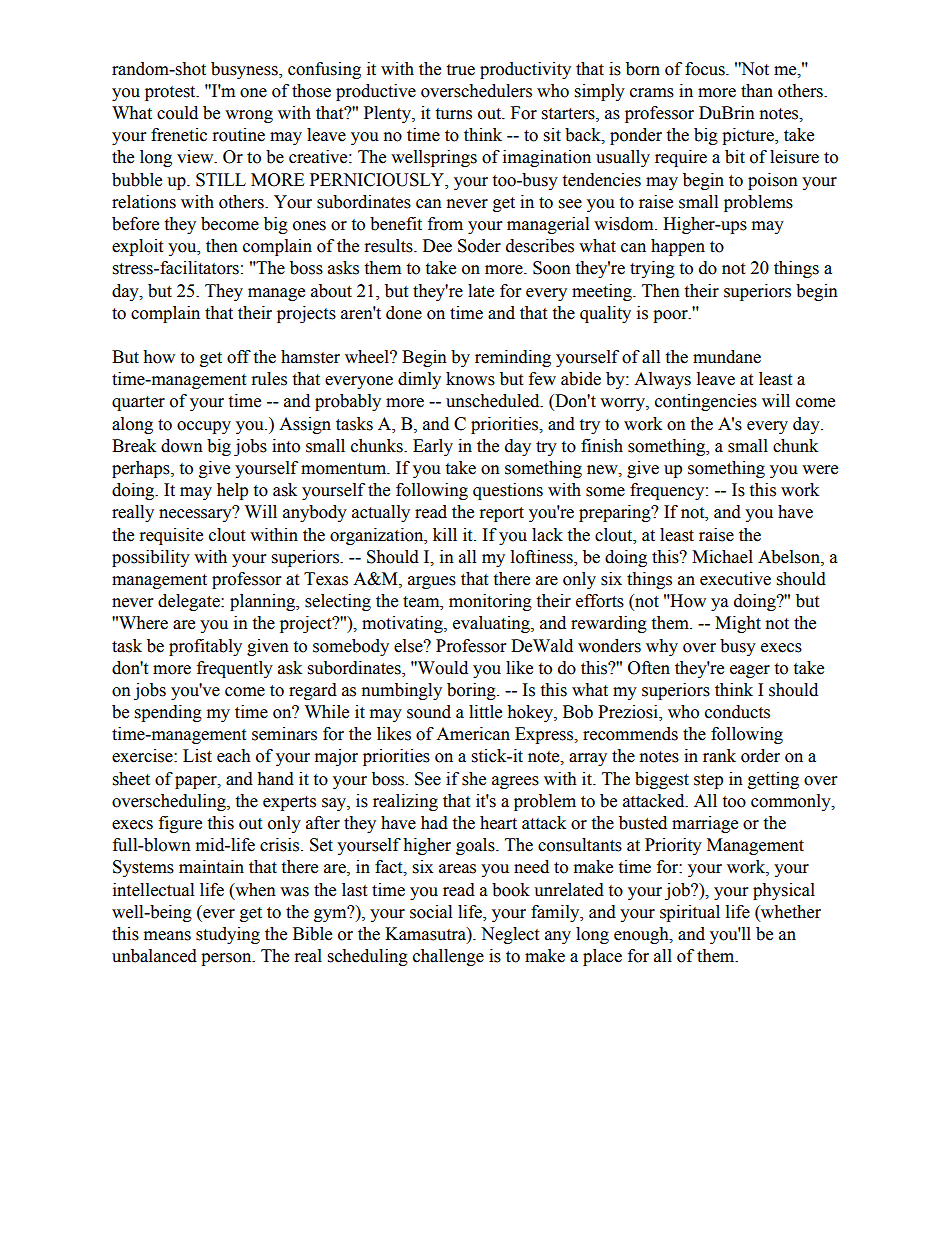 Image resolution: width=952 pixels, height=1233 pixels. What do you see at coordinates (228, 935) in the screenshot?
I see `studying` at bounding box center [228, 935].
